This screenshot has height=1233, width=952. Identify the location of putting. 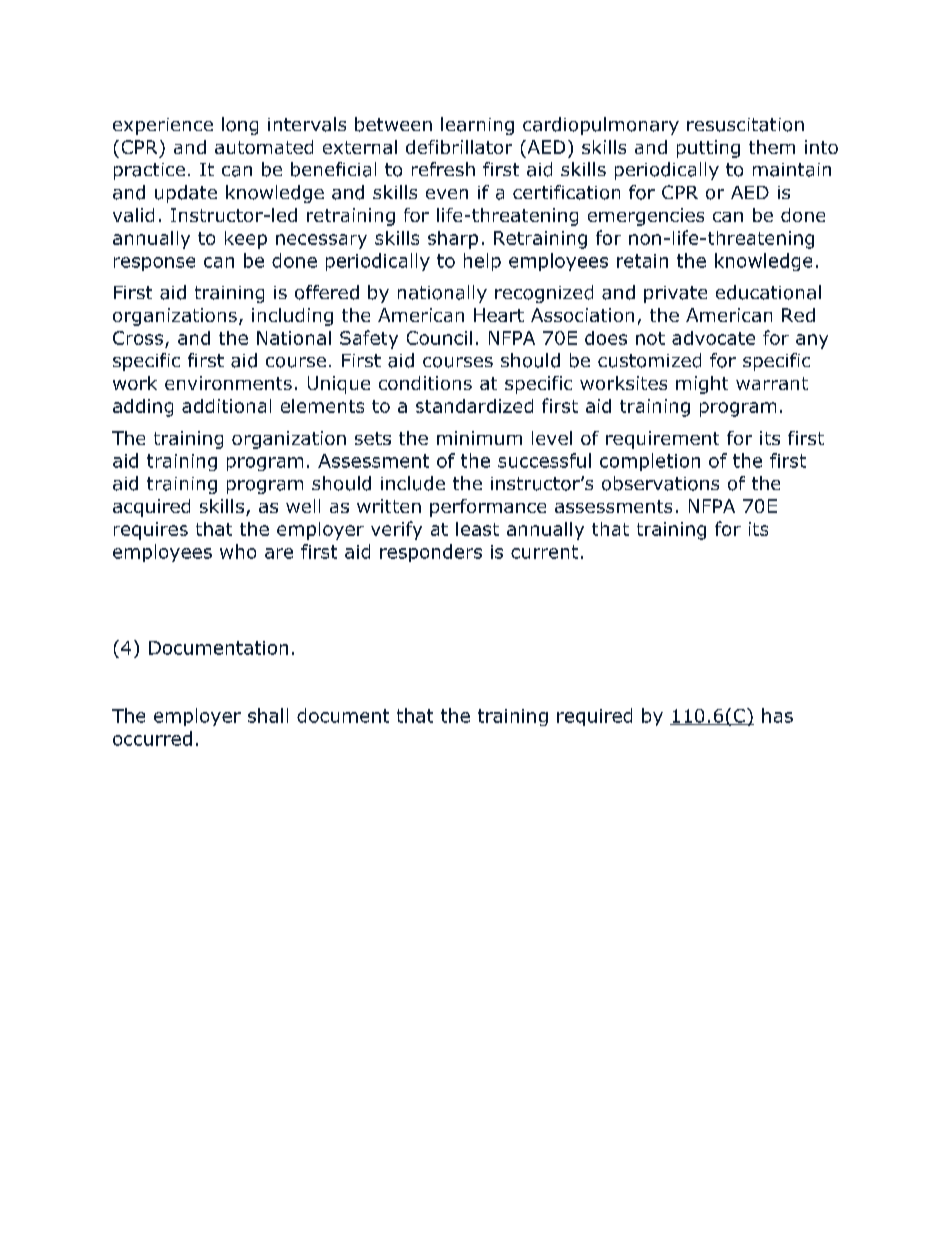
(708, 149).
